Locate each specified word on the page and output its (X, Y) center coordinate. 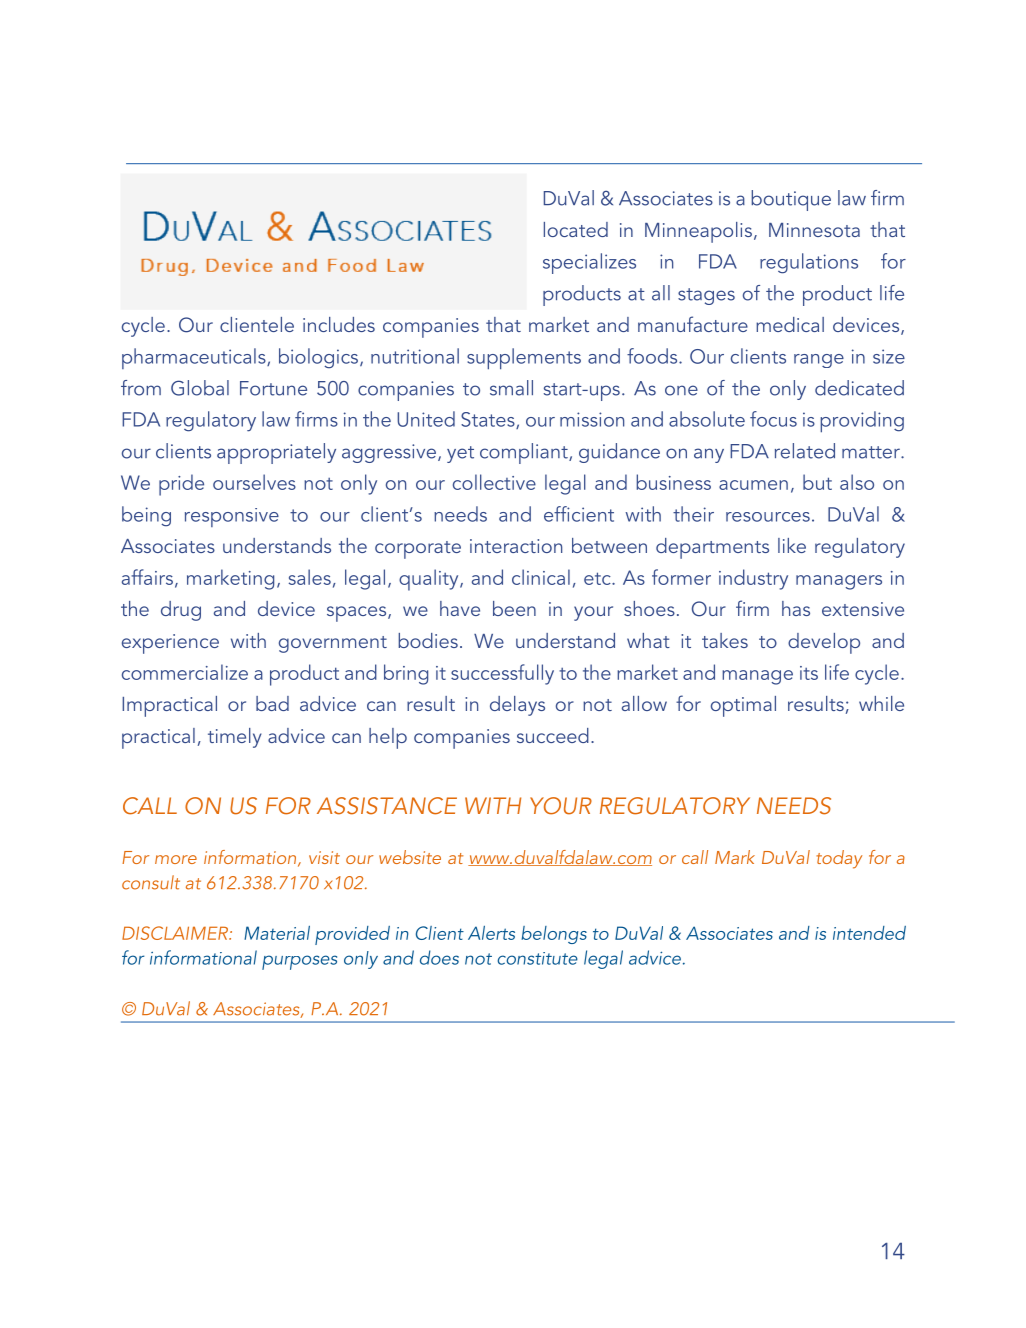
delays (517, 706)
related (805, 451)
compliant (525, 453)
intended (869, 933)
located (576, 229)
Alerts (491, 933)
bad (272, 703)
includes (339, 324)
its (809, 673)
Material (277, 933)
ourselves (254, 482)
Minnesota (814, 230)
